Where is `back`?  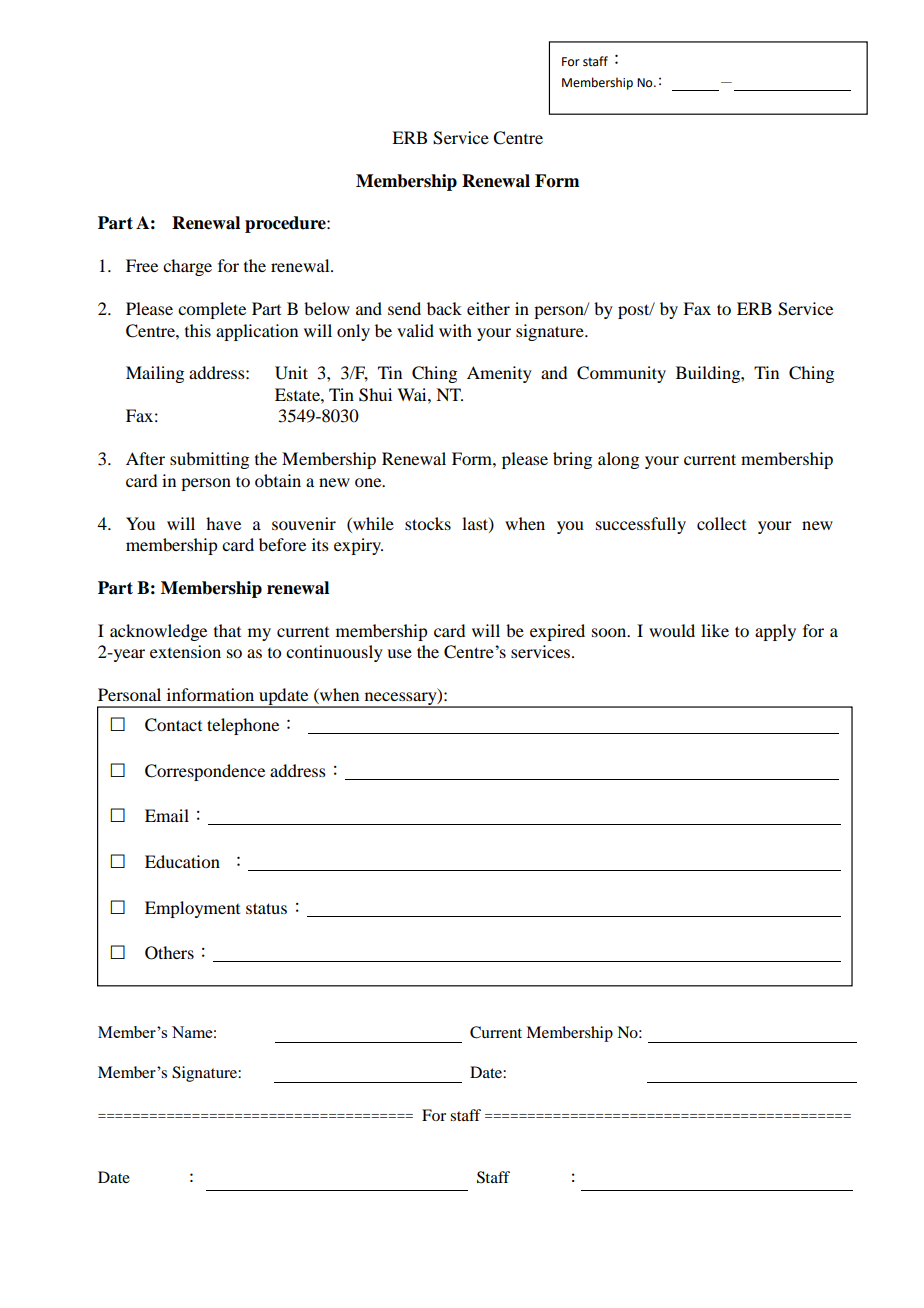
back is located at coordinates (444, 308).
